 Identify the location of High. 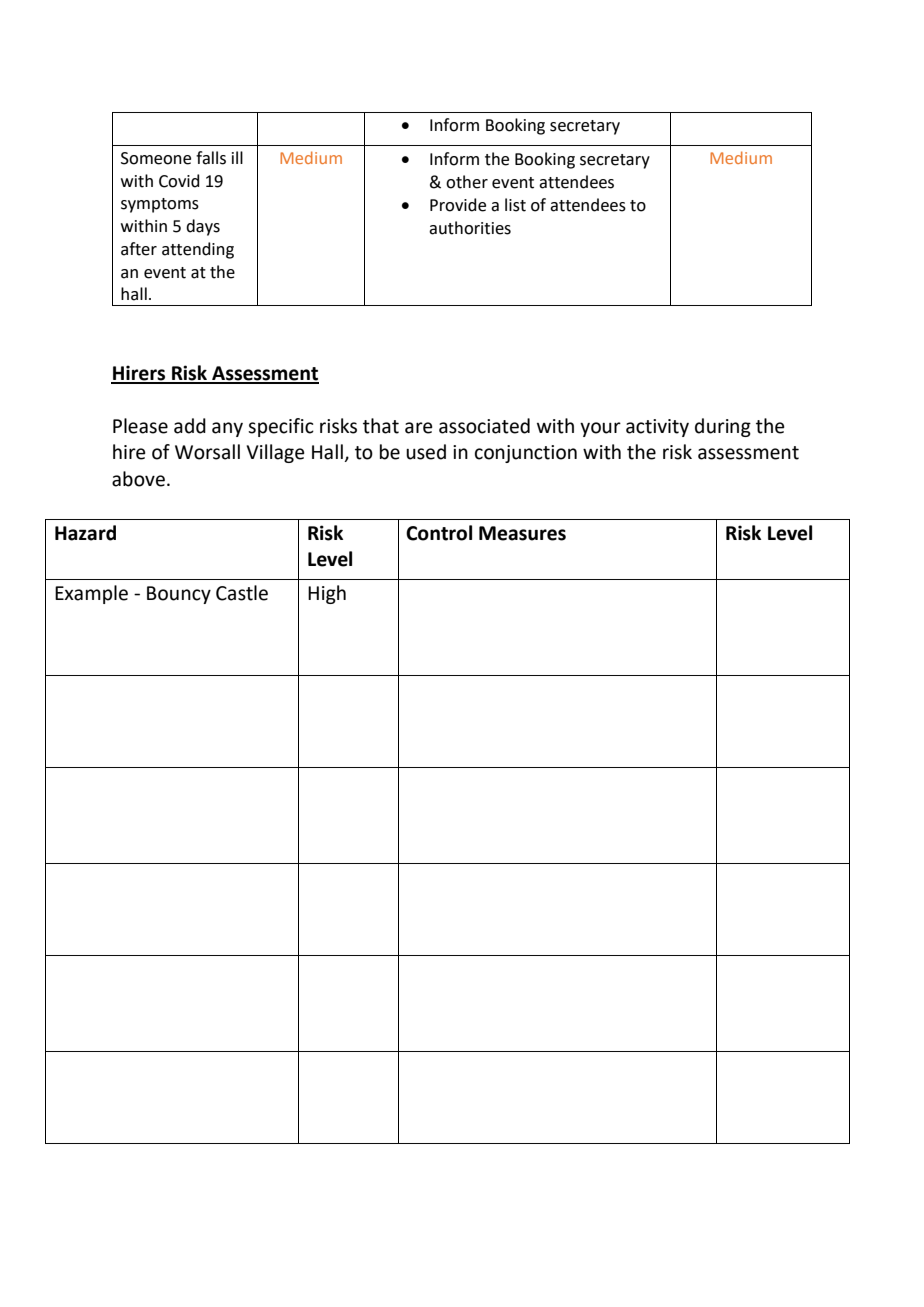
(327, 594).
